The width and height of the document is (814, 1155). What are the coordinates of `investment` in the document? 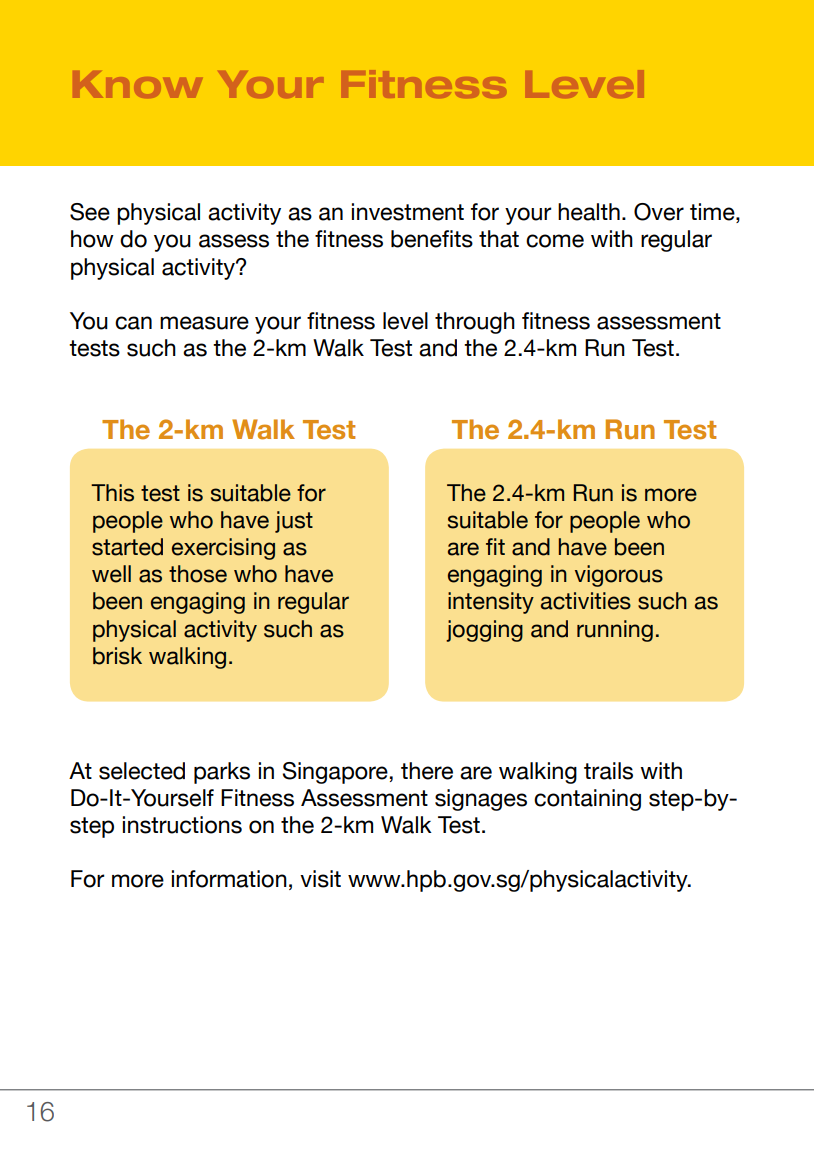 It's located at (408, 212).
